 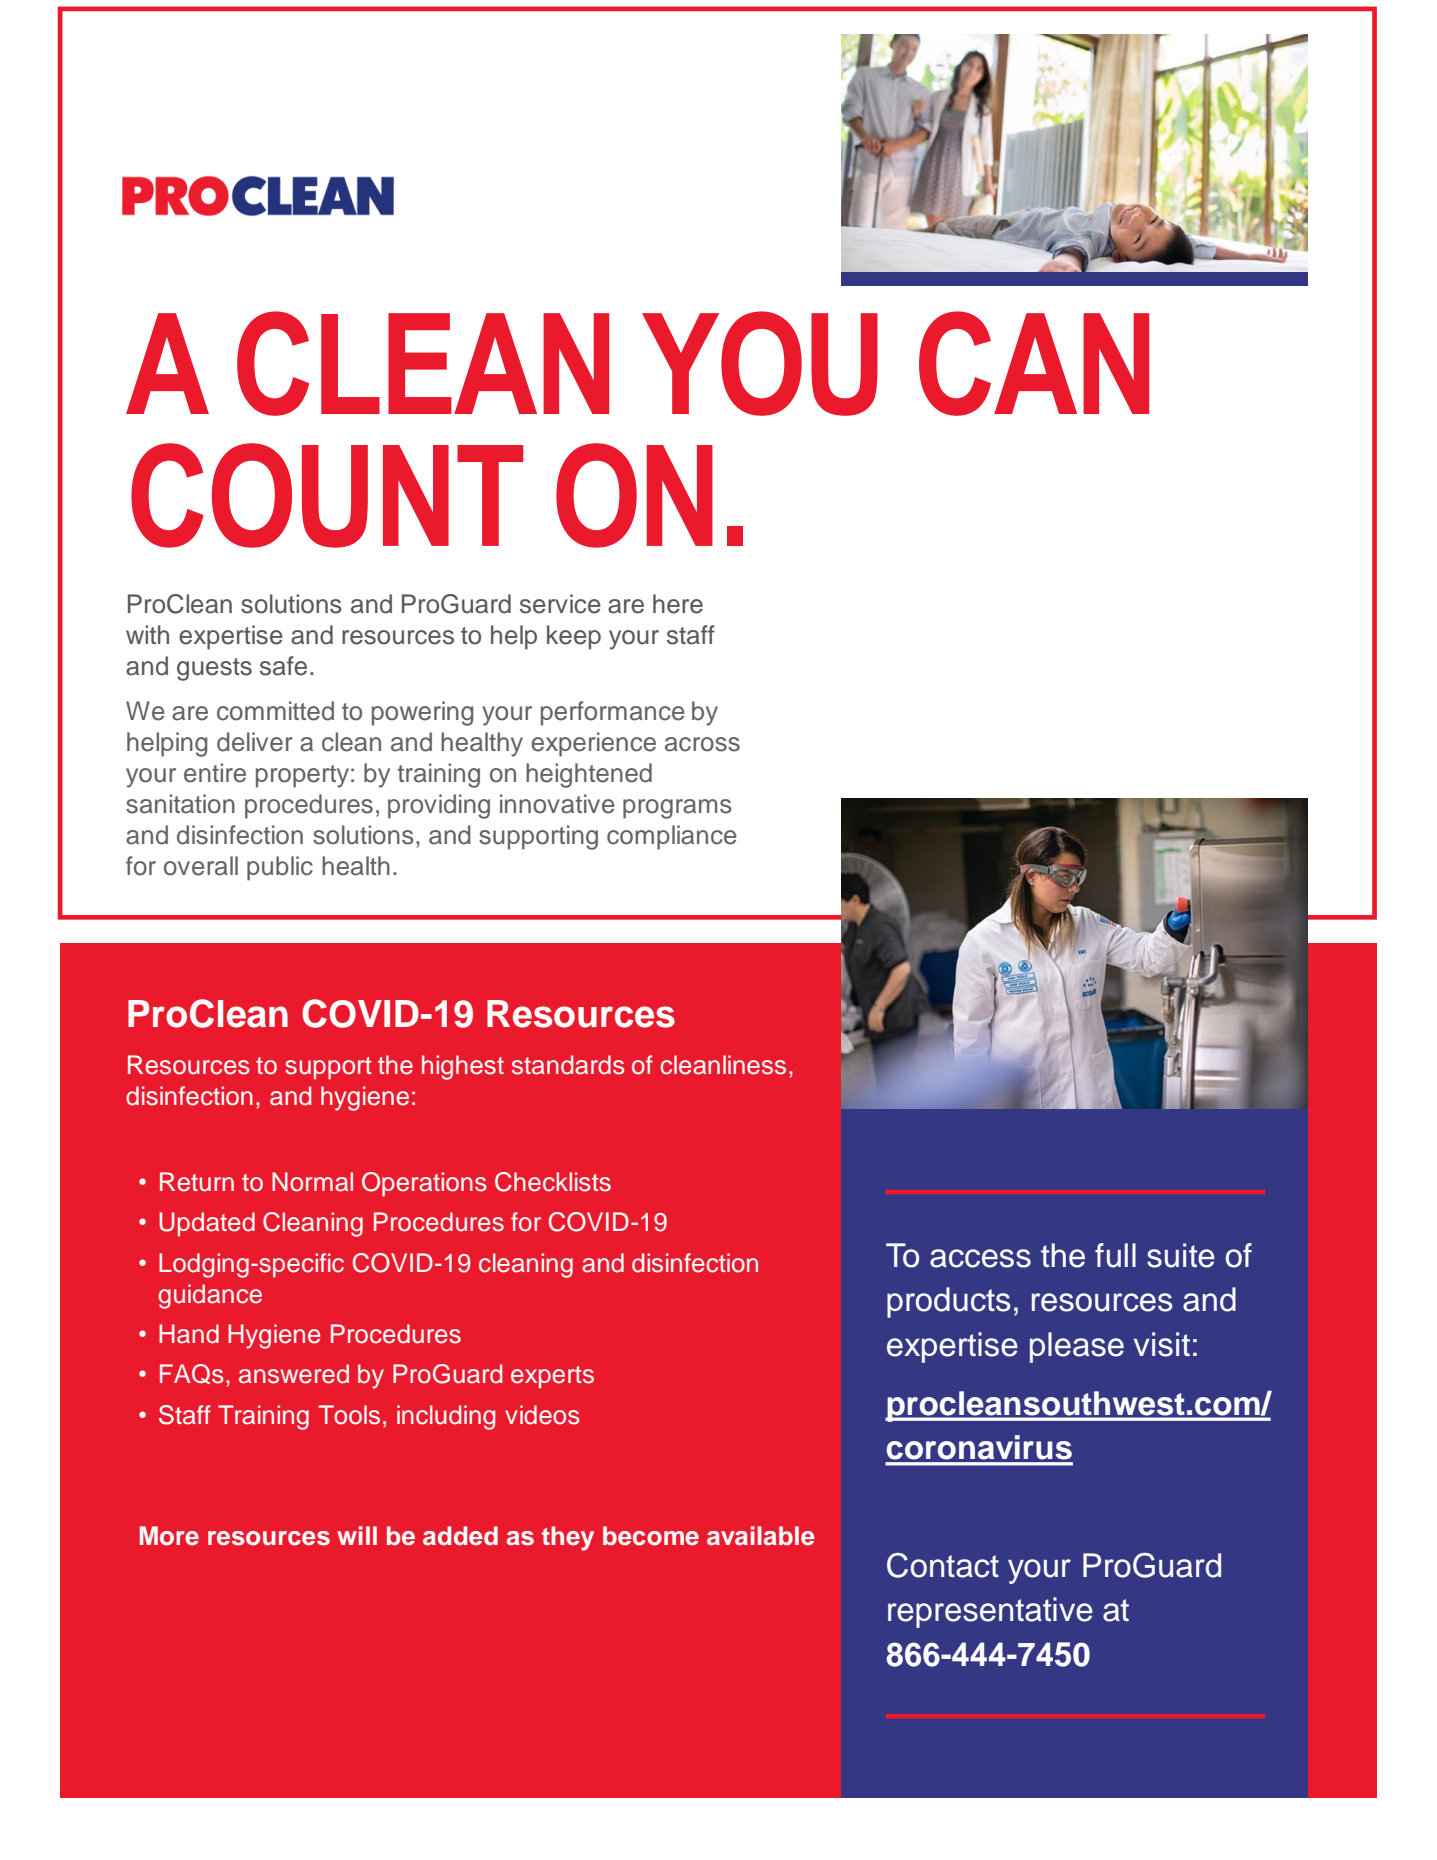 I want to click on will, so click(x=357, y=1535).
